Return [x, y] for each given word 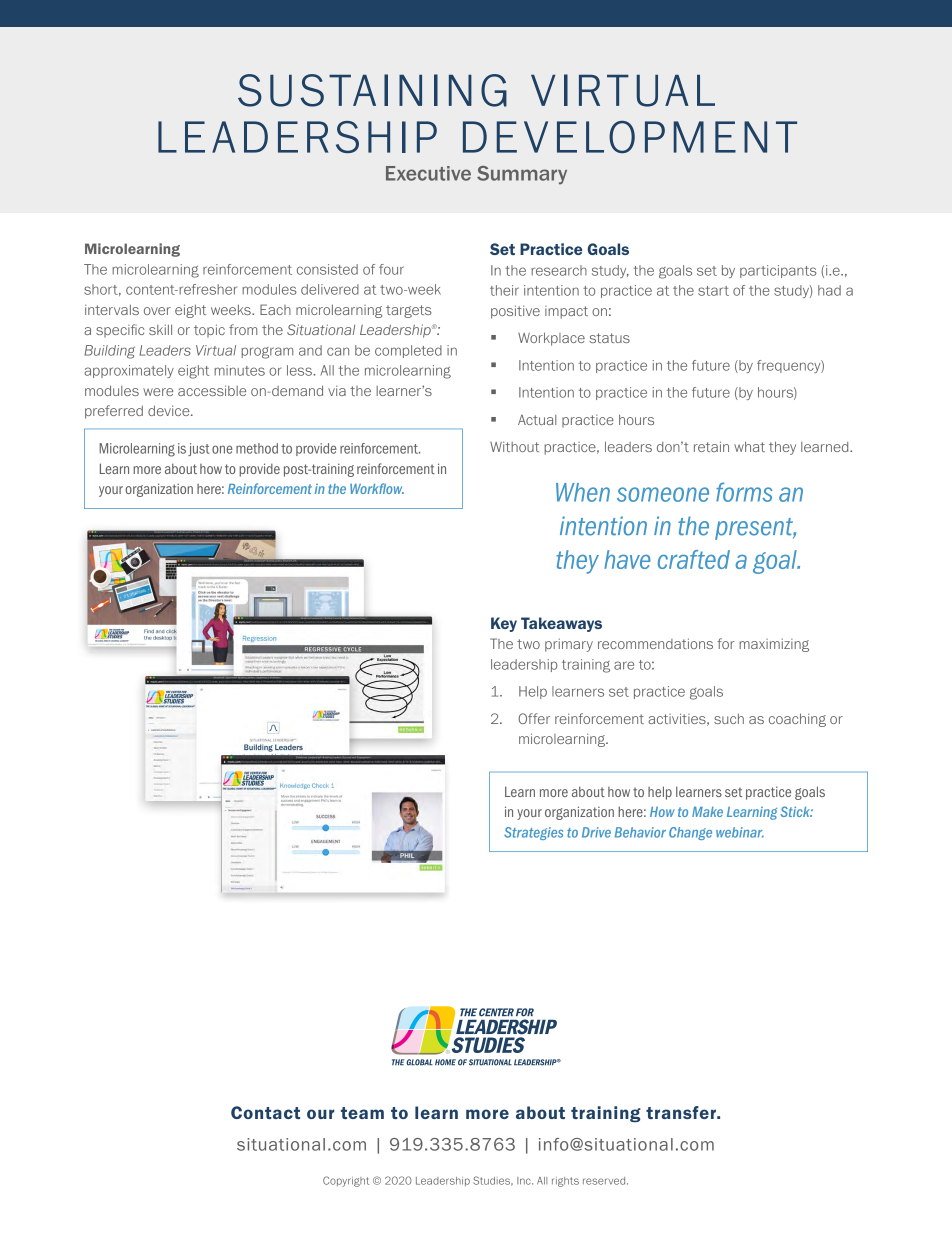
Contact [265, 1112]
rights [565, 1182]
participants [778, 271]
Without [514, 446]
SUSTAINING [372, 90]
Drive [596, 832]
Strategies [533, 833]
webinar [740, 832]
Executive [428, 173]
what [749, 446]
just [199, 449]
